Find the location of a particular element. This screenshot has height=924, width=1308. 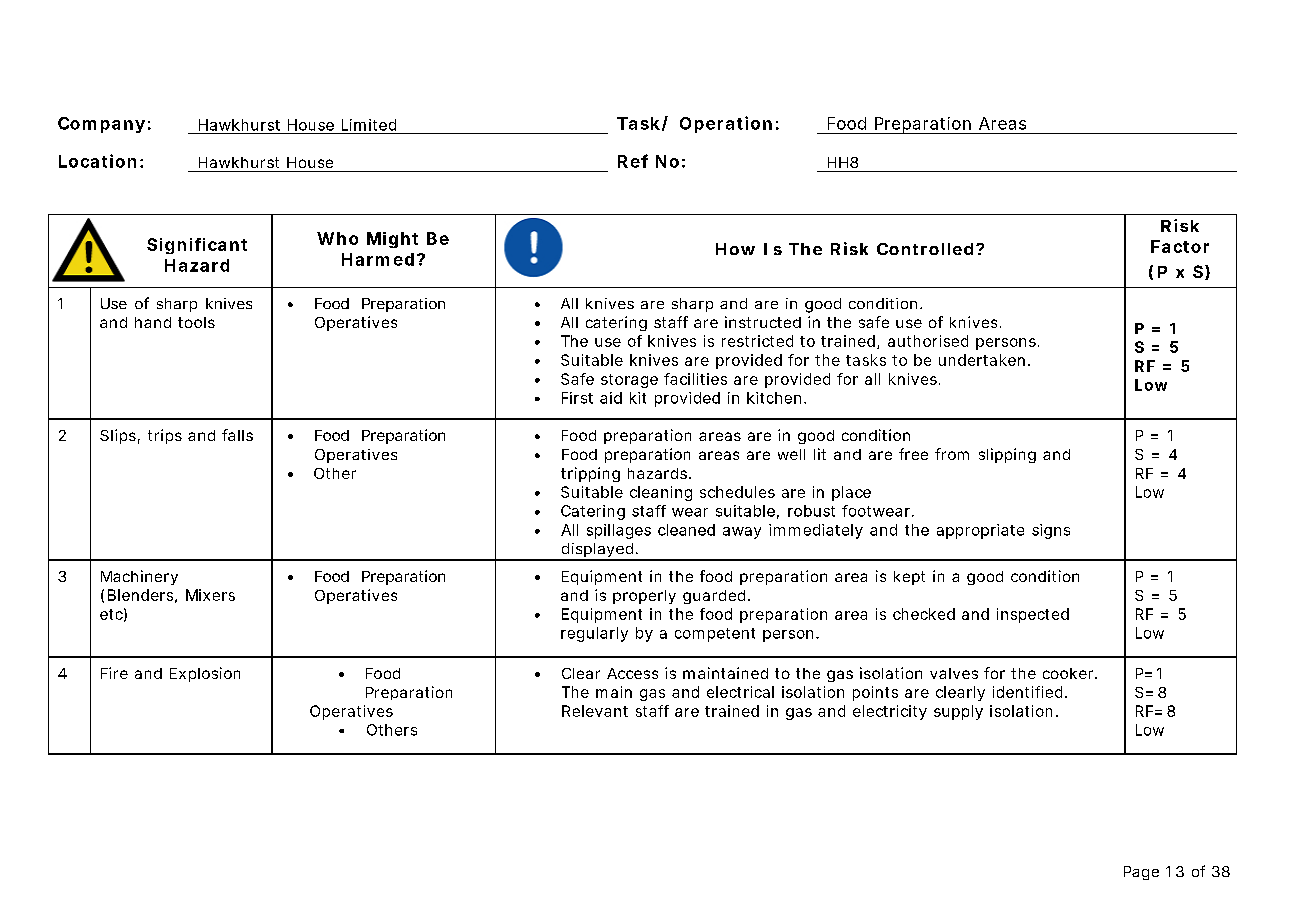

Relevant is located at coordinates (595, 711).
